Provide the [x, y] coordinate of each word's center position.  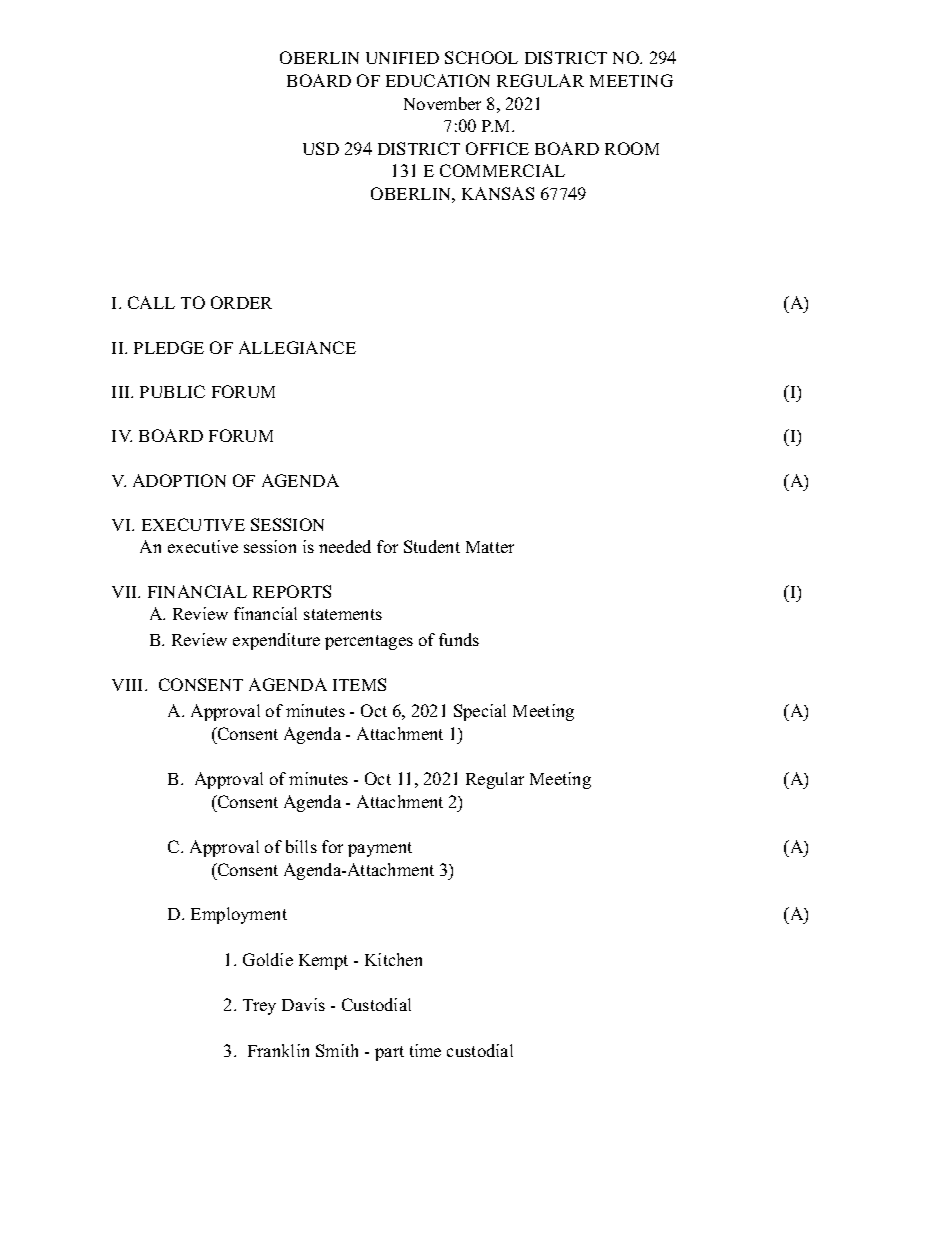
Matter [490, 547]
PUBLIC [172, 391]
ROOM [632, 148]
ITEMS [359, 684]
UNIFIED [402, 58]
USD [321, 148]
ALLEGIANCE [297, 347]
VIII [129, 685]
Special [480, 712]
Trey [259, 1007]
